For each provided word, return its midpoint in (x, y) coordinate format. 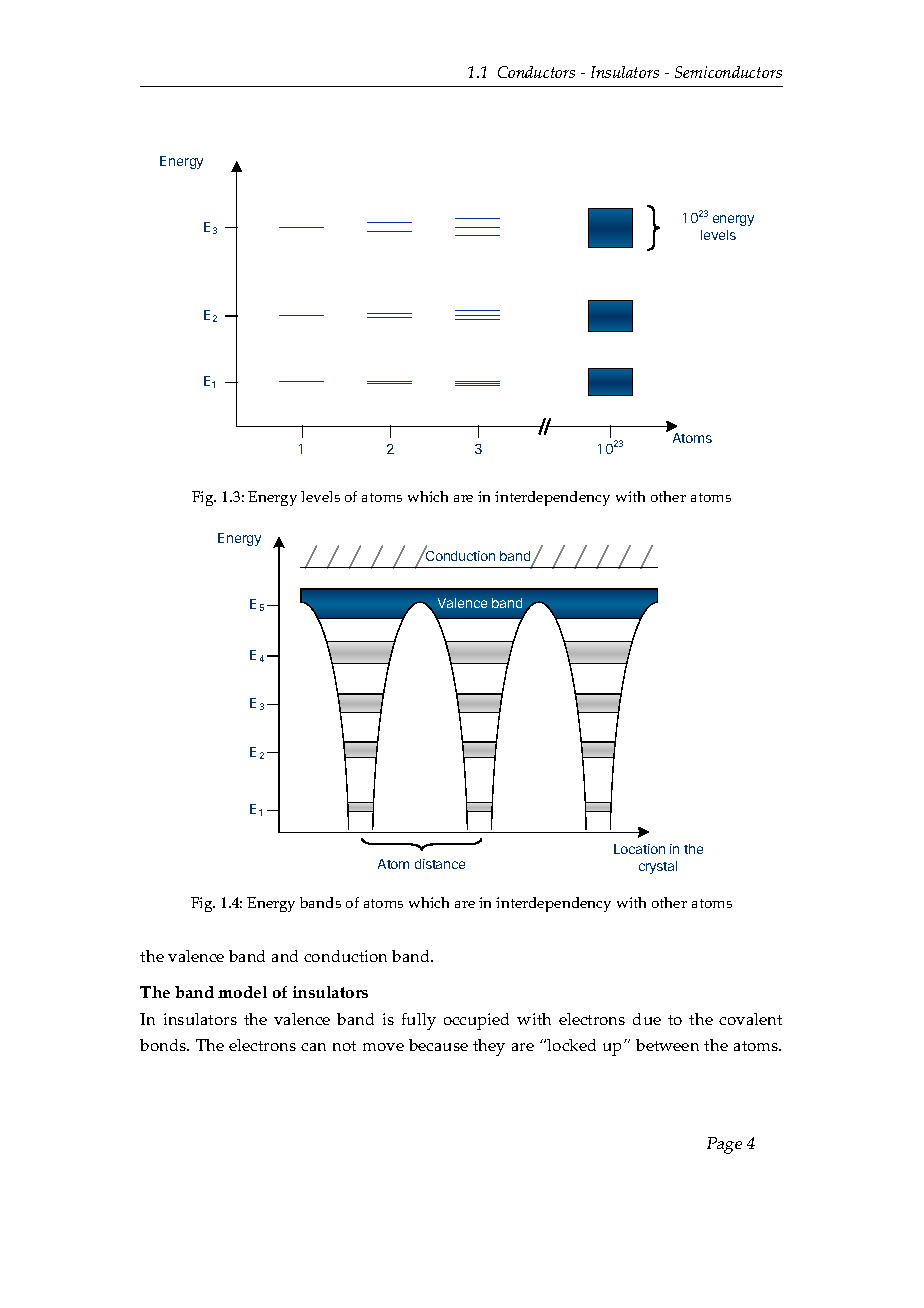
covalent (750, 1019)
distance (440, 864)
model (242, 992)
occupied (476, 1021)
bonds (164, 1045)
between (667, 1045)
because (438, 1045)
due (647, 1019)
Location (639, 849)
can (313, 1047)
